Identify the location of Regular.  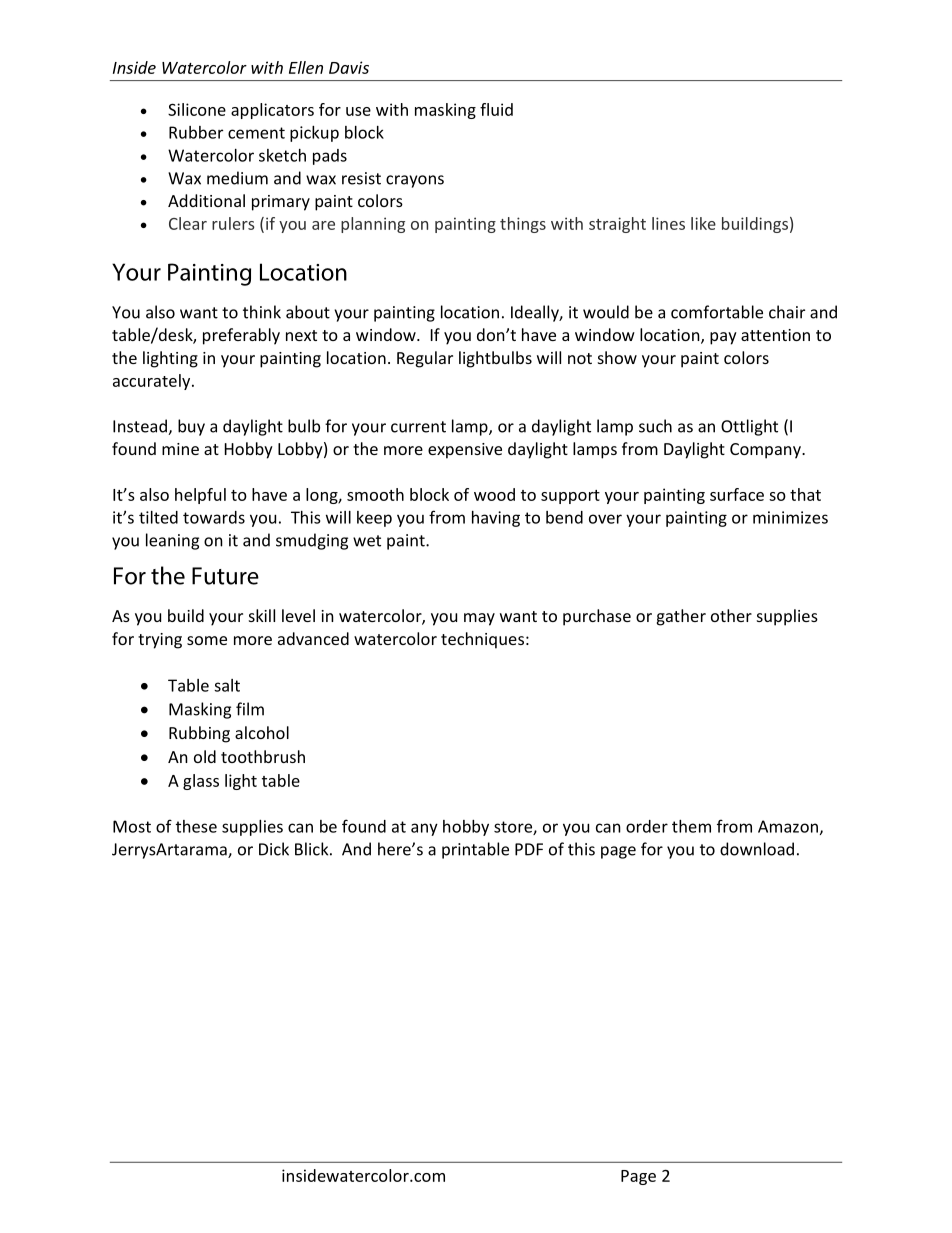
(425, 359).
